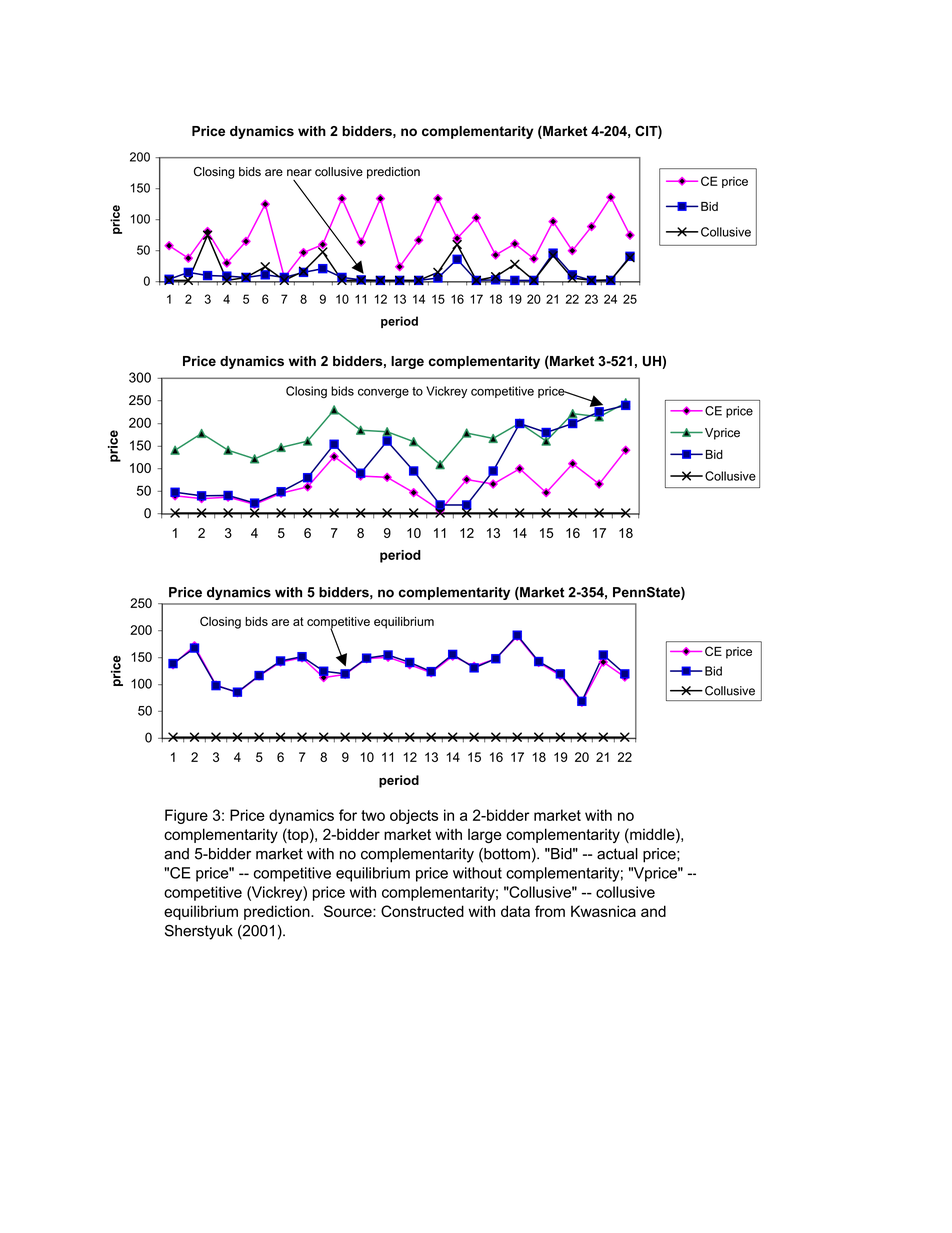 The height and width of the page is (1233, 952). What do you see at coordinates (414, 816) in the page?
I see `objects` at bounding box center [414, 816].
